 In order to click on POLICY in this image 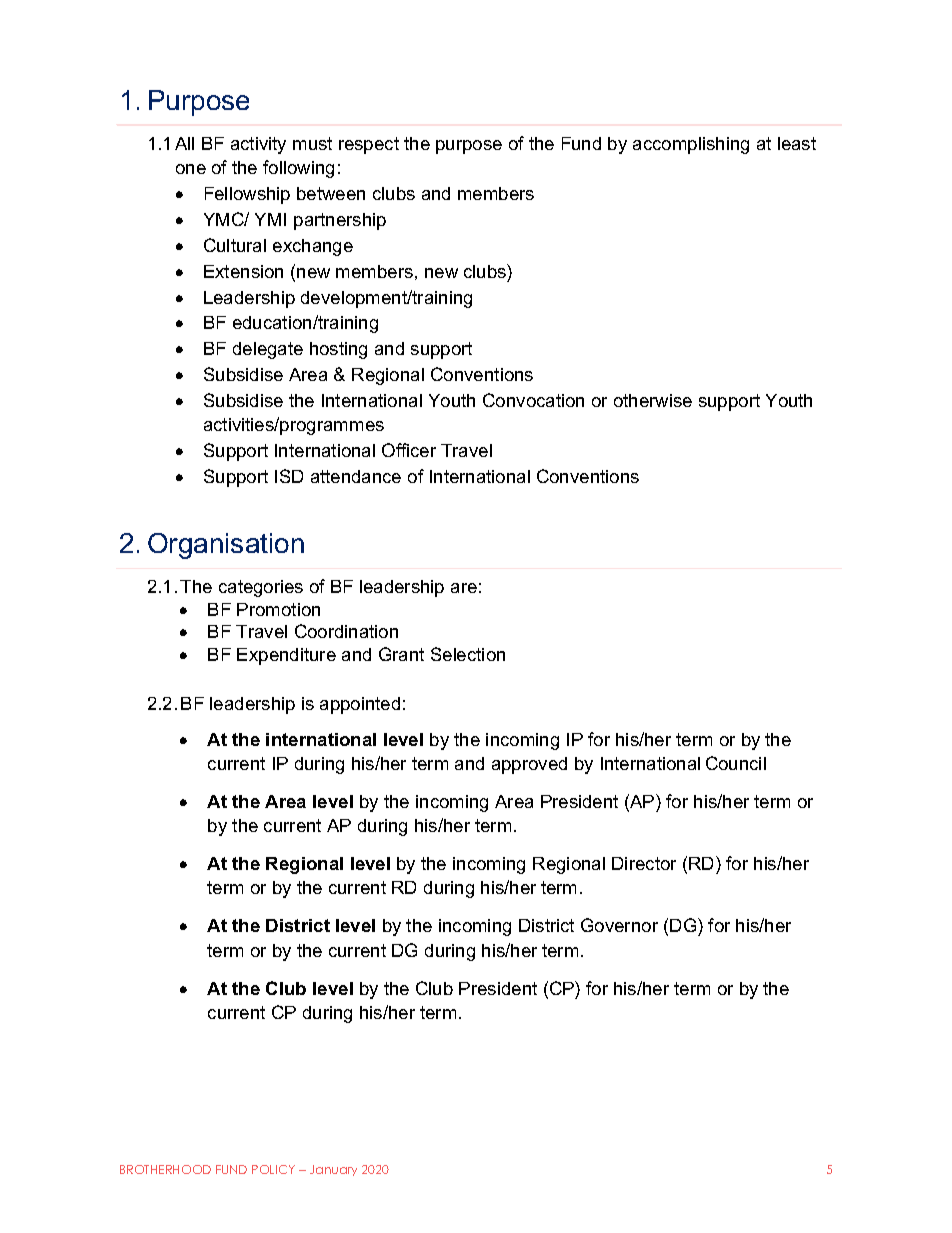, I will do `click(273, 1169)`.
